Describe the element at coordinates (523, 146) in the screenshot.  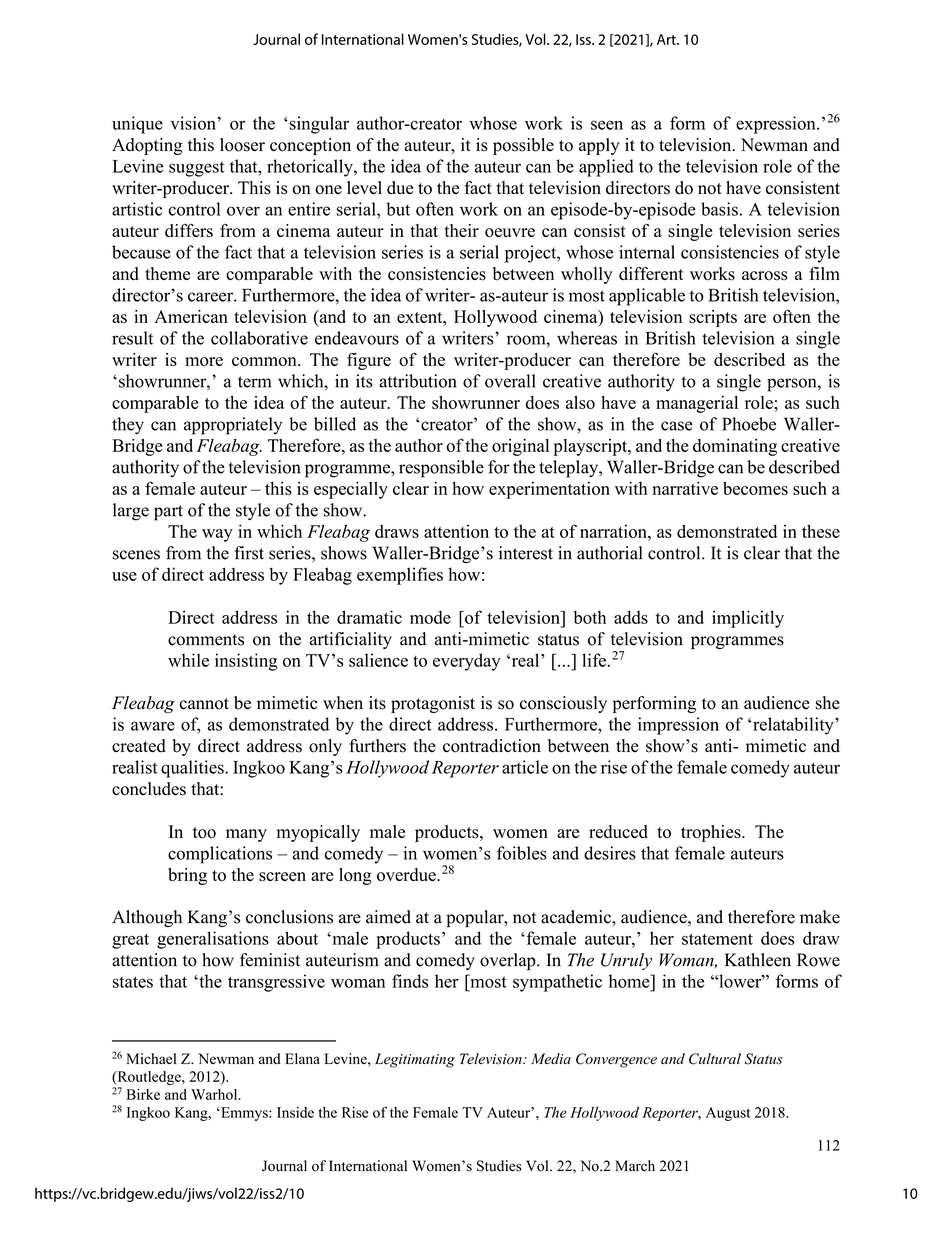
I see `possible` at that location.
